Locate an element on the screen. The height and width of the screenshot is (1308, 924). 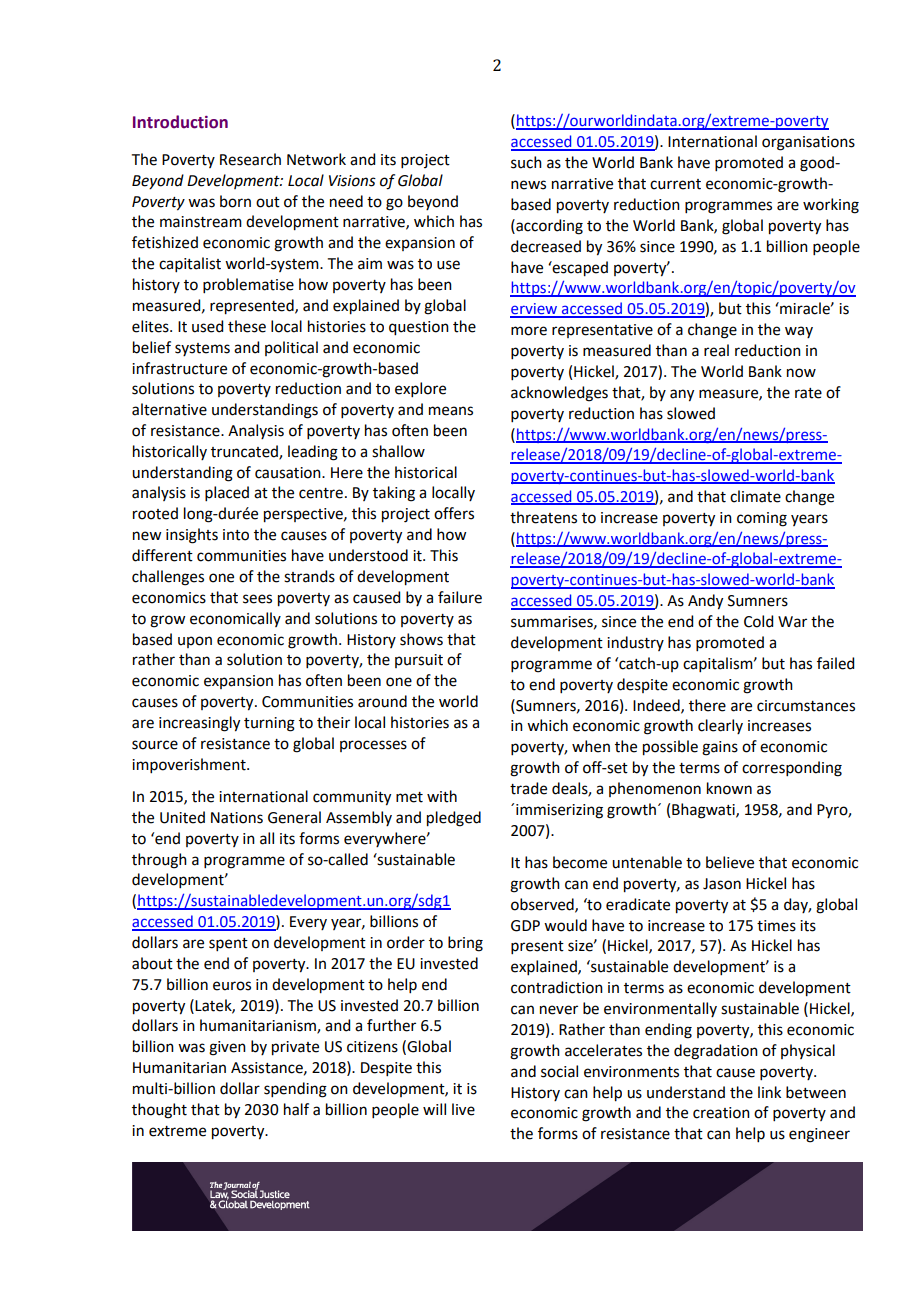
increasingly is located at coordinates (199, 724).
